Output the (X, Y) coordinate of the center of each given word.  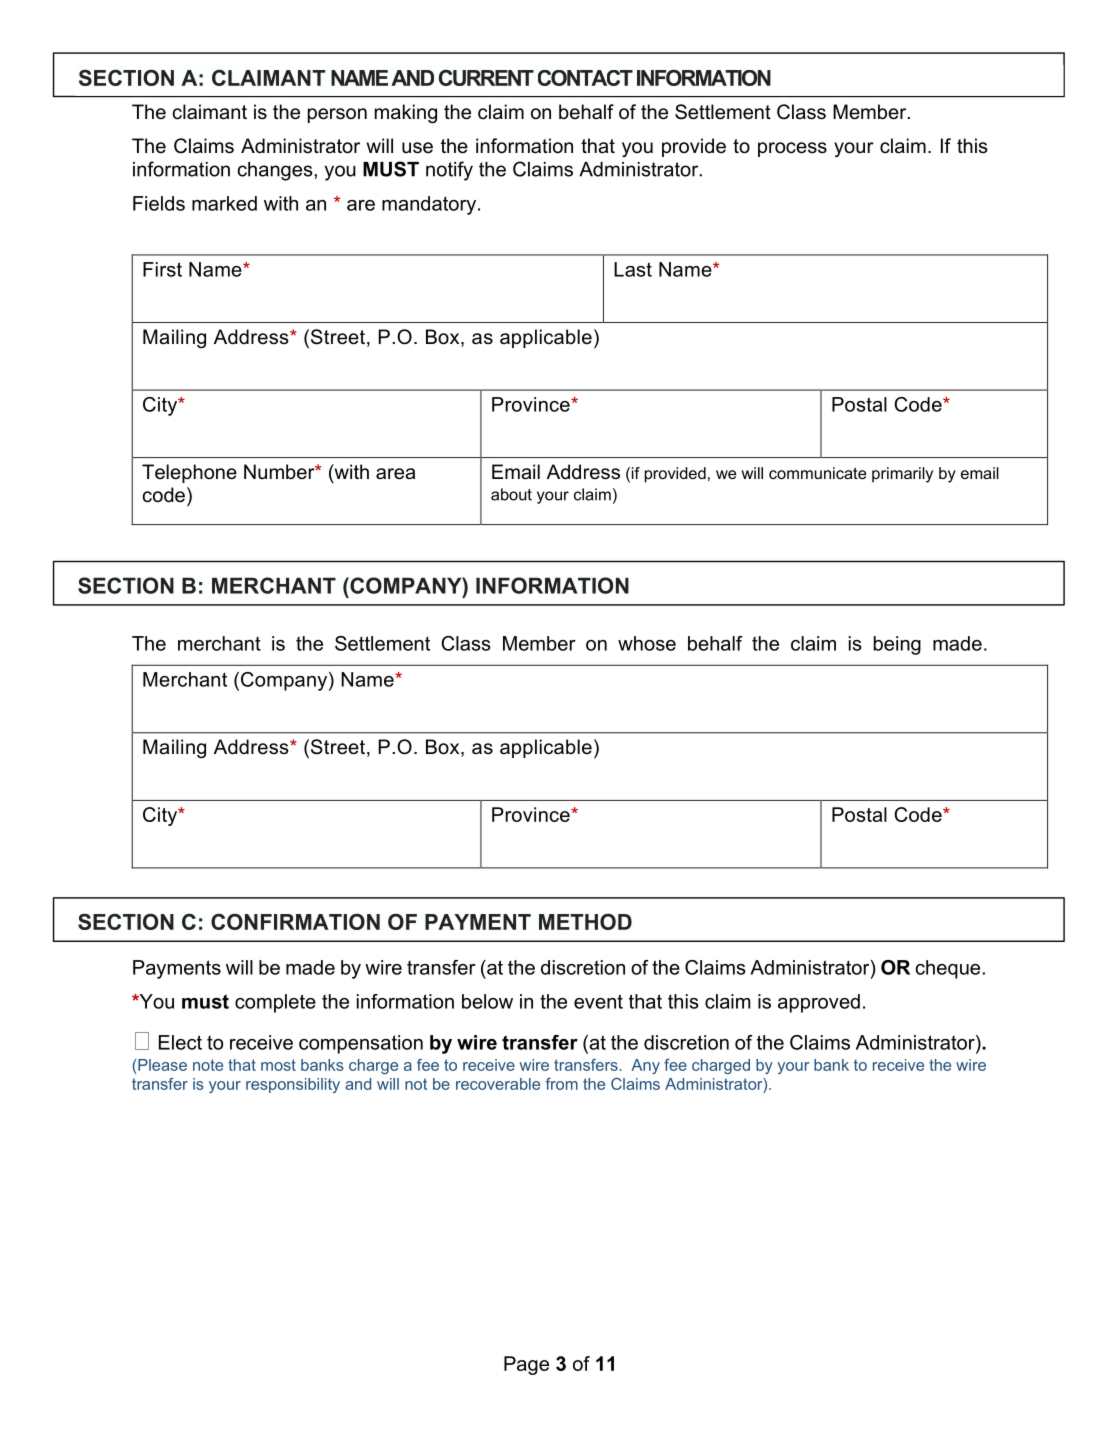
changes (276, 171)
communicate (818, 473)
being (897, 645)
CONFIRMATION (295, 922)
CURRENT (486, 78)
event (598, 1001)
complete (275, 1003)
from (561, 1084)
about (511, 494)
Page (526, 1365)
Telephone (189, 473)
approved (819, 1003)
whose (647, 643)
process (792, 149)
